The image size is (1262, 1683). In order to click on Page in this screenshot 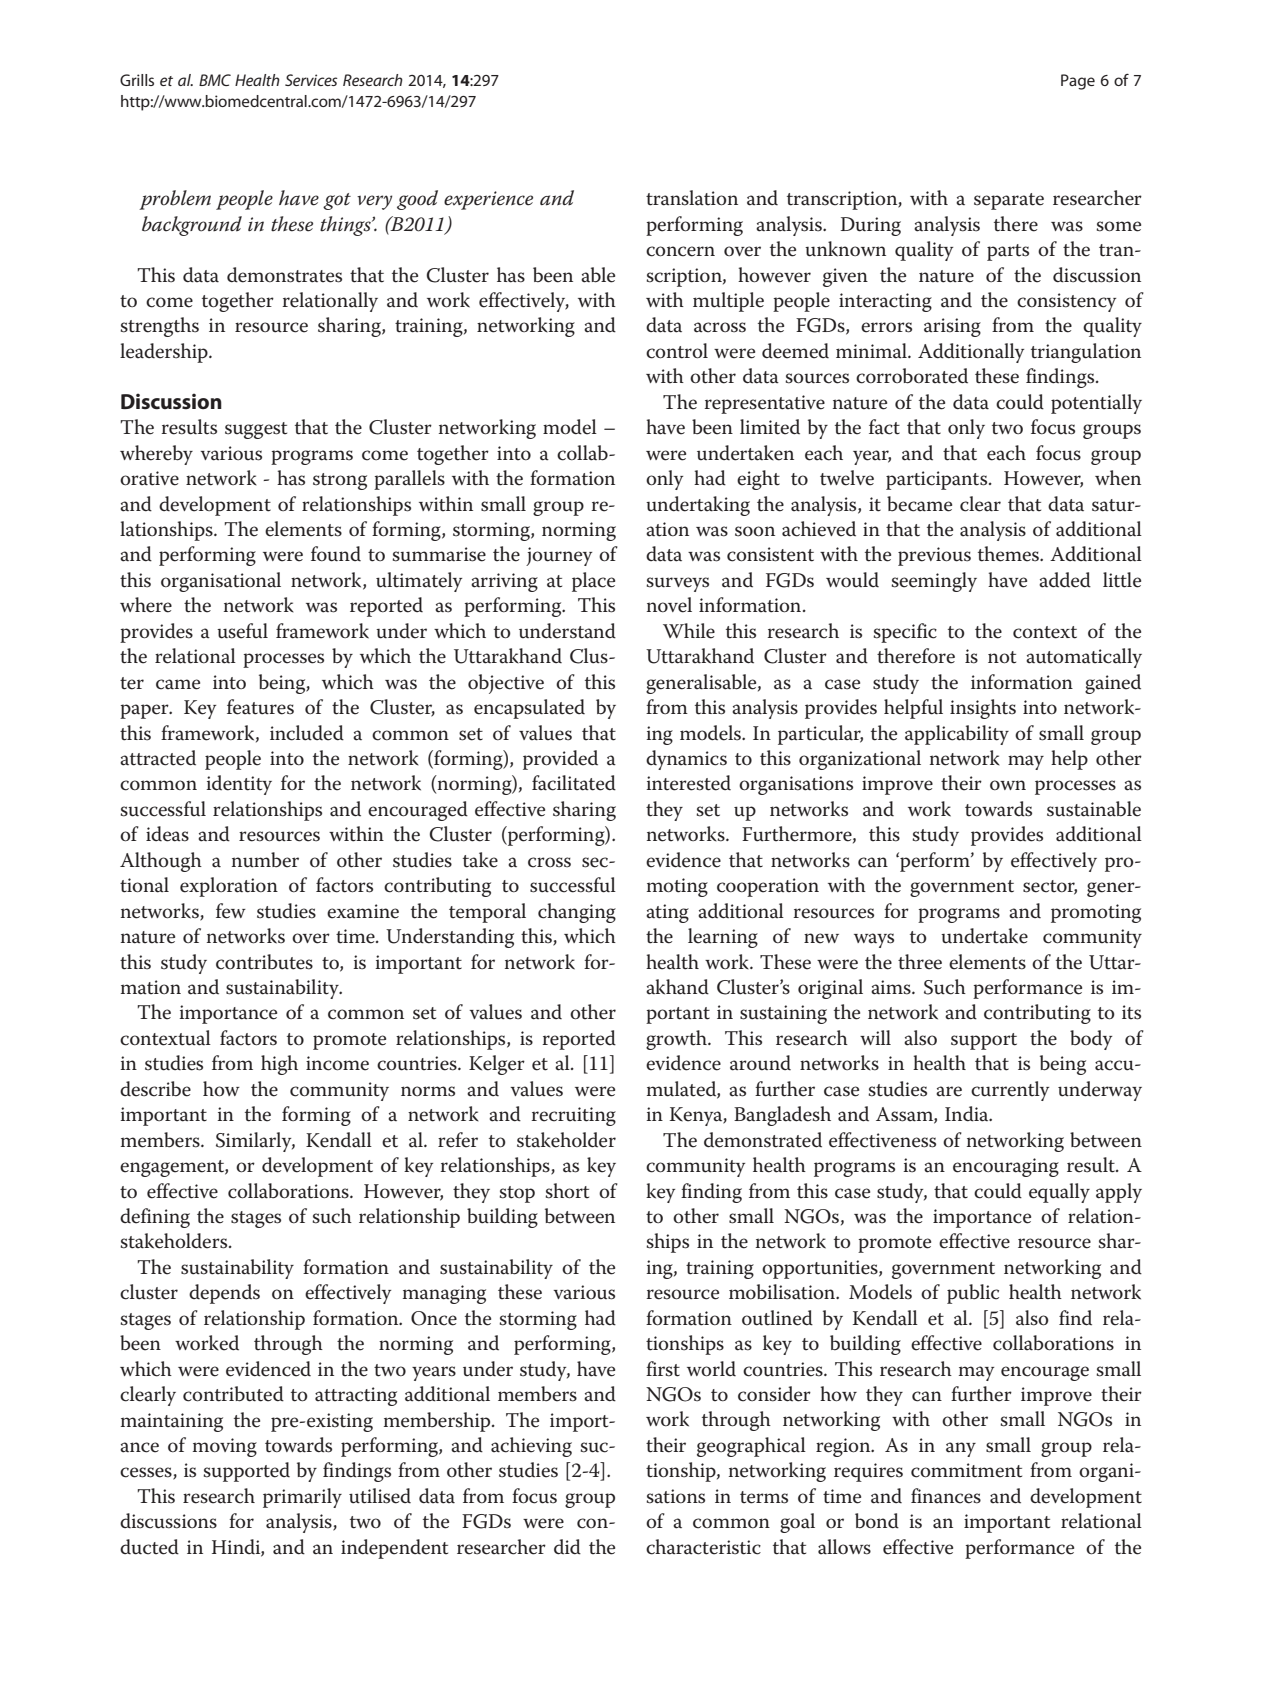, I will do `click(1078, 82)`.
